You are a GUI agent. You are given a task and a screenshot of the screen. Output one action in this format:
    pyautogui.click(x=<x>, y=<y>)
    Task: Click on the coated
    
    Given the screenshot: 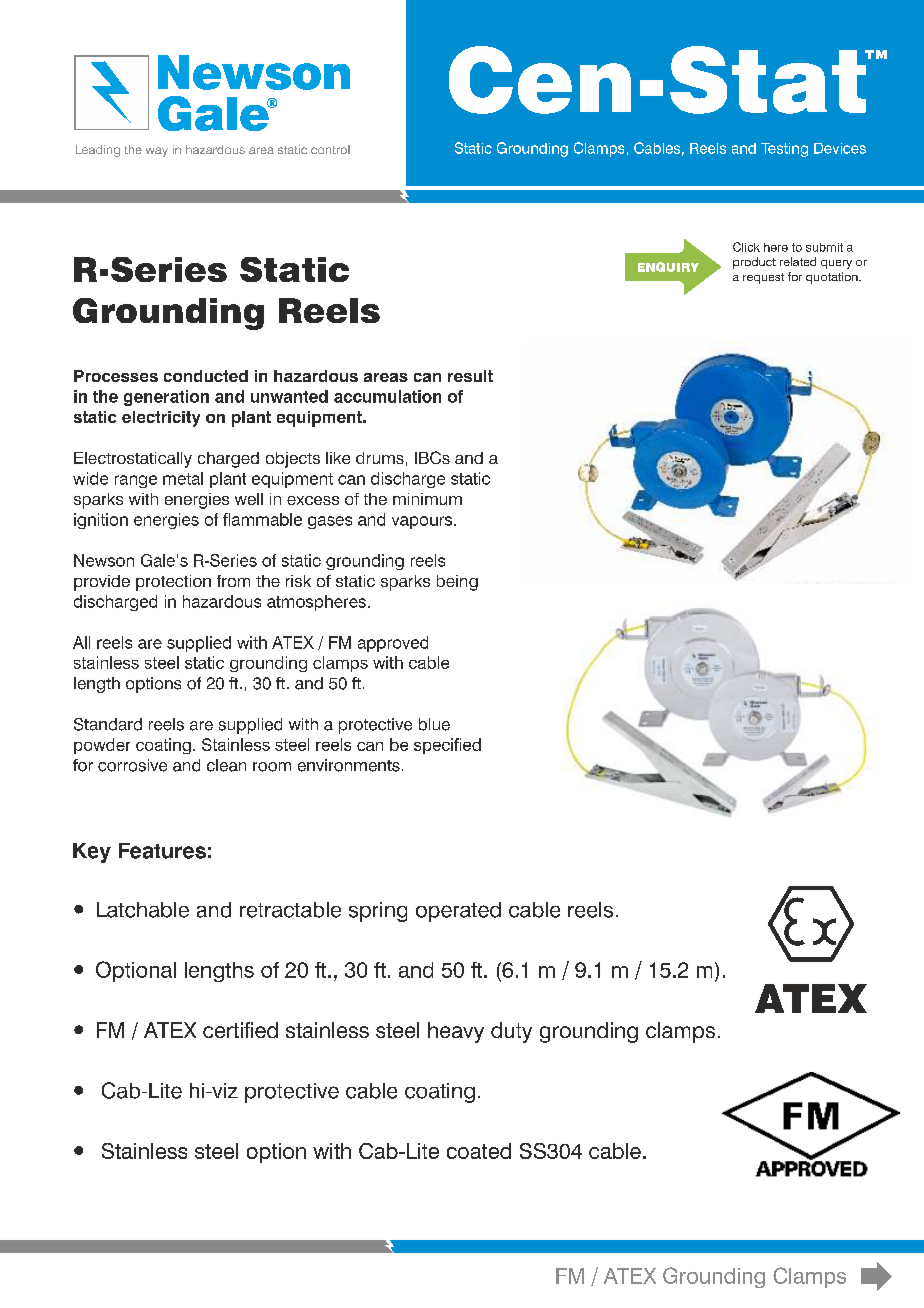 What is the action you would take?
    pyautogui.click(x=479, y=1151)
